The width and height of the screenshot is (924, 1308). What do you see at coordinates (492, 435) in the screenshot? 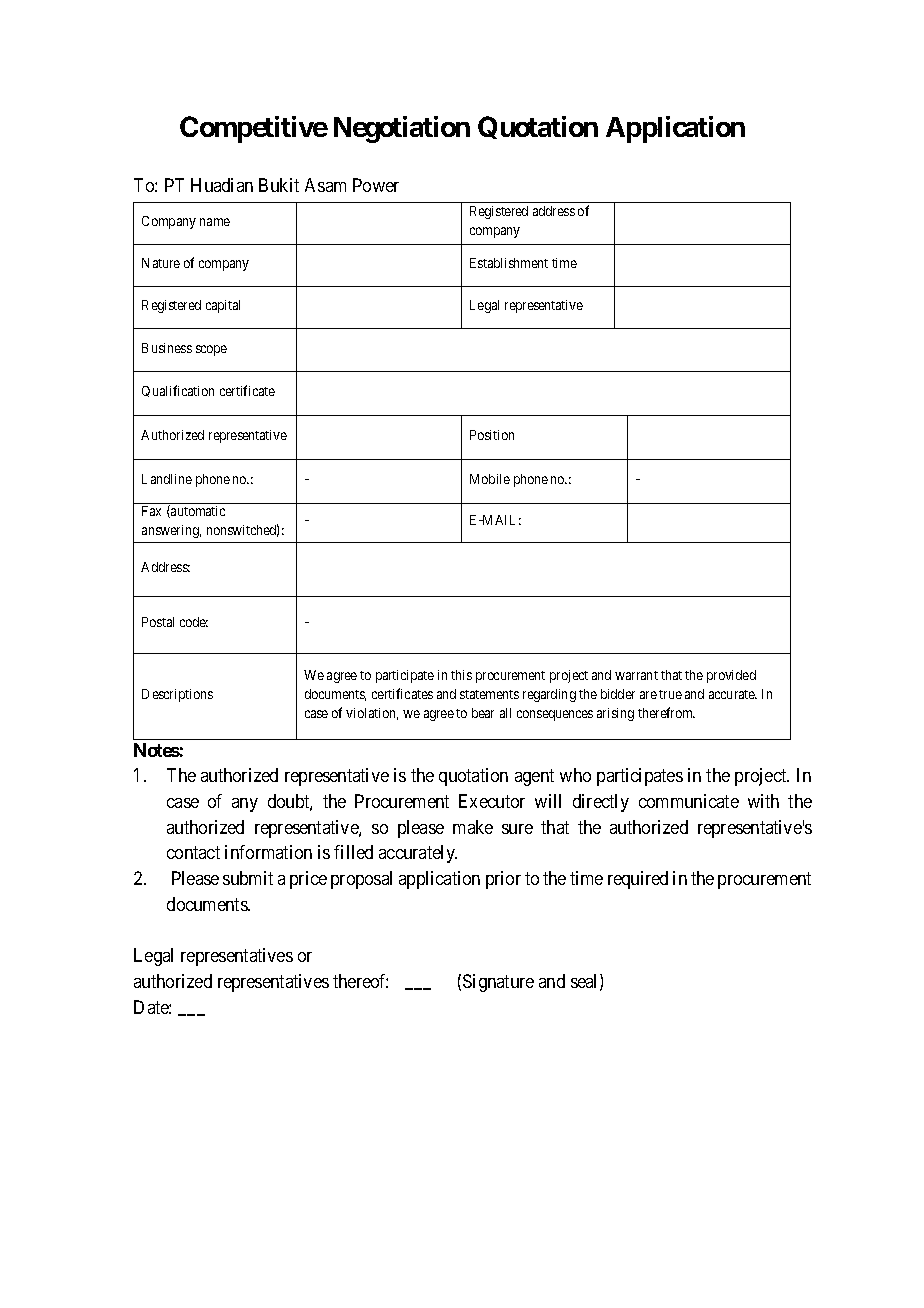
I see `Position` at bounding box center [492, 435].
